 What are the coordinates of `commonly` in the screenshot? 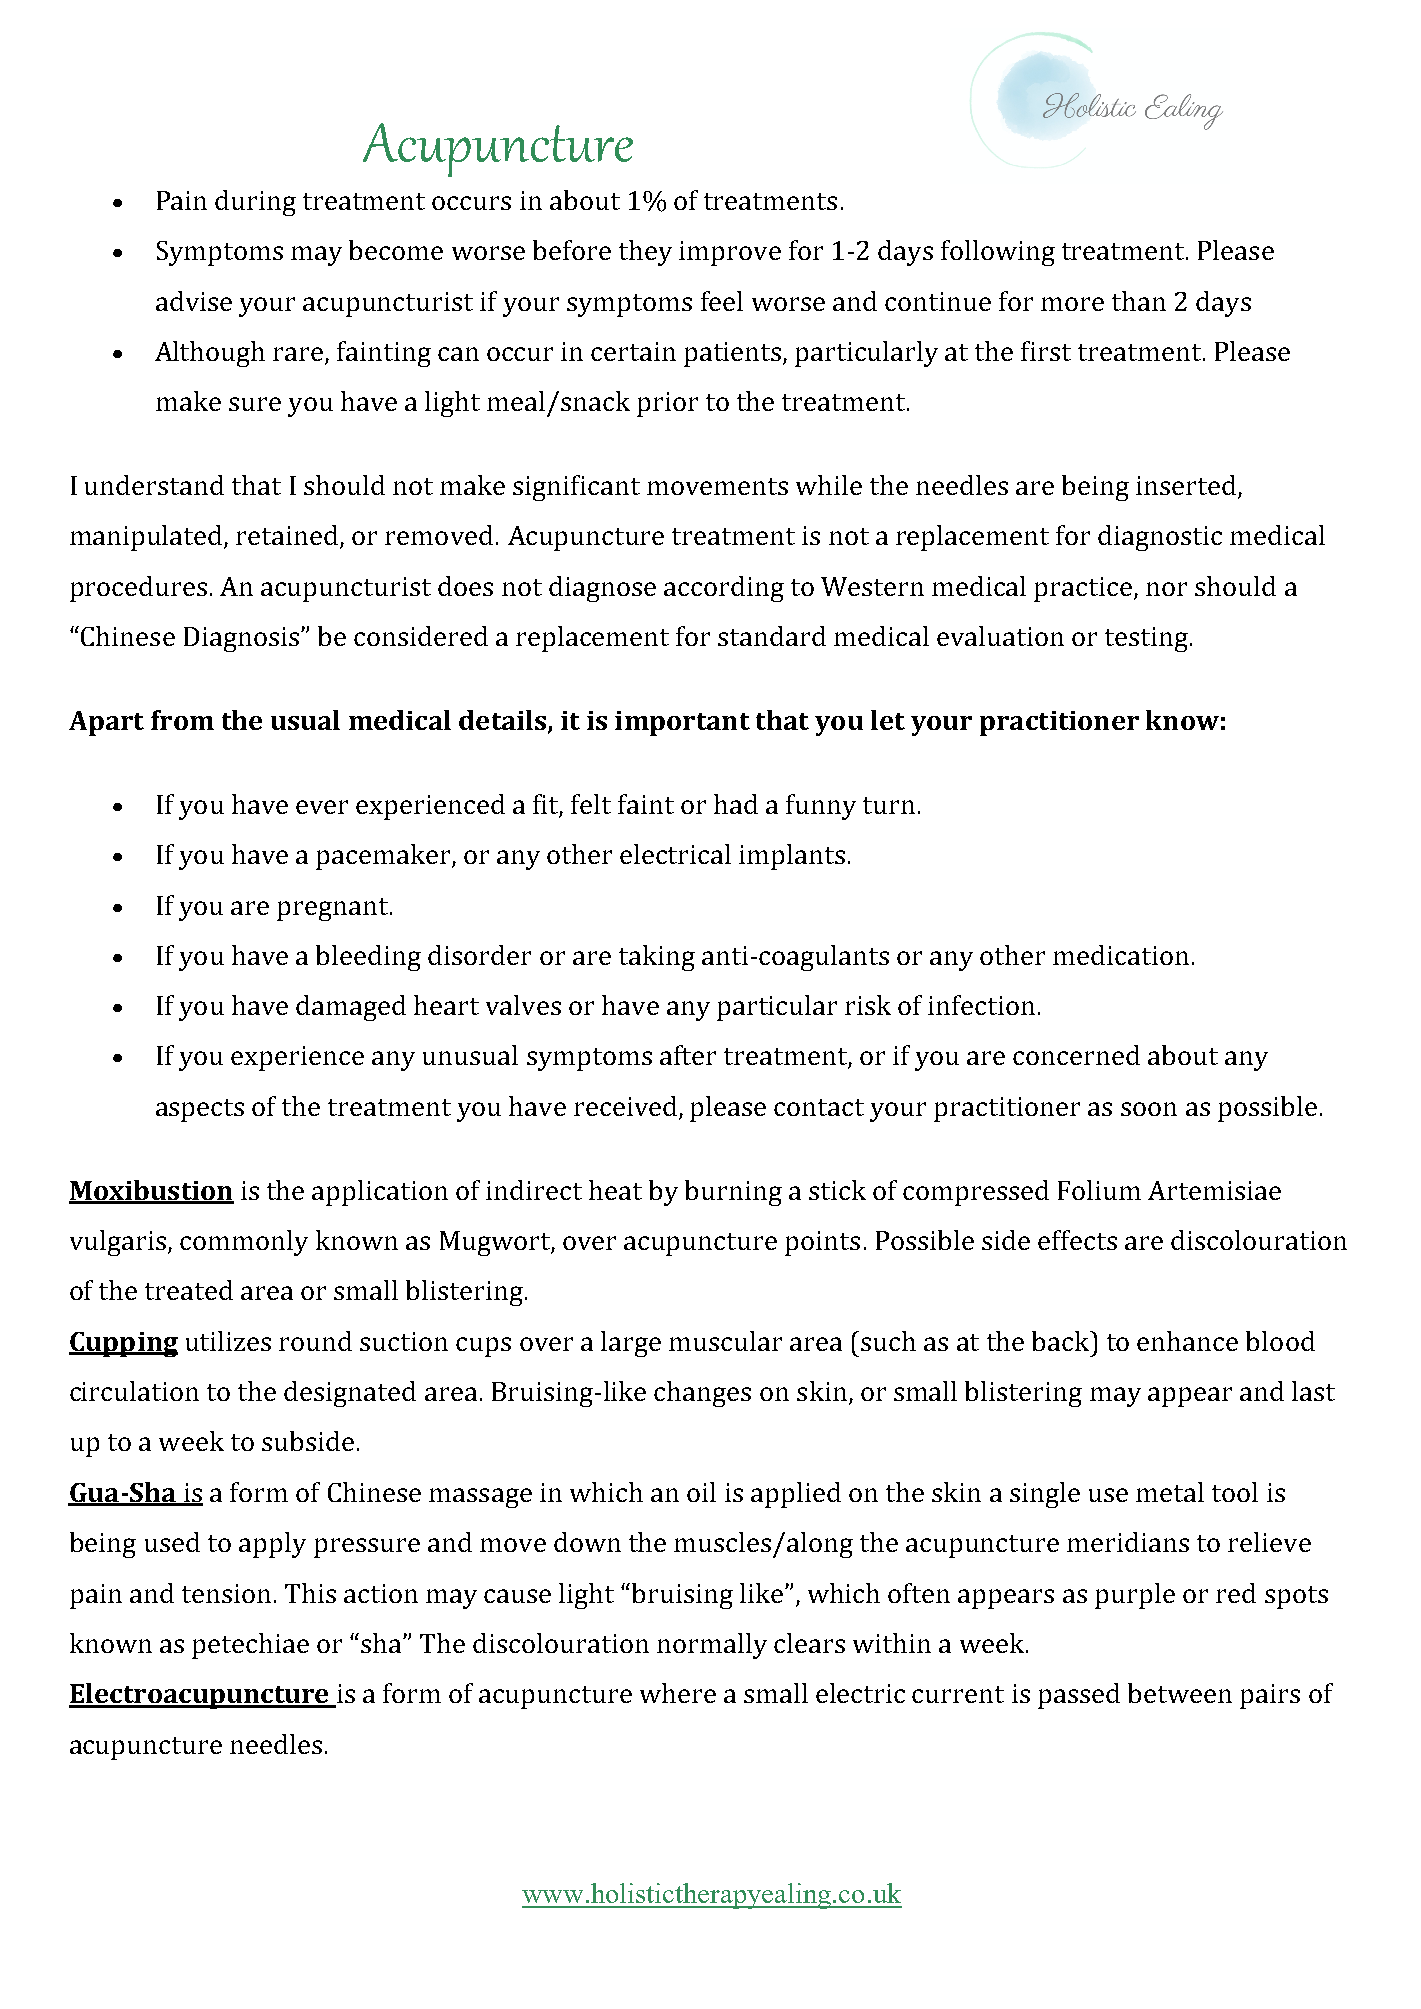 It's located at (244, 1243).
